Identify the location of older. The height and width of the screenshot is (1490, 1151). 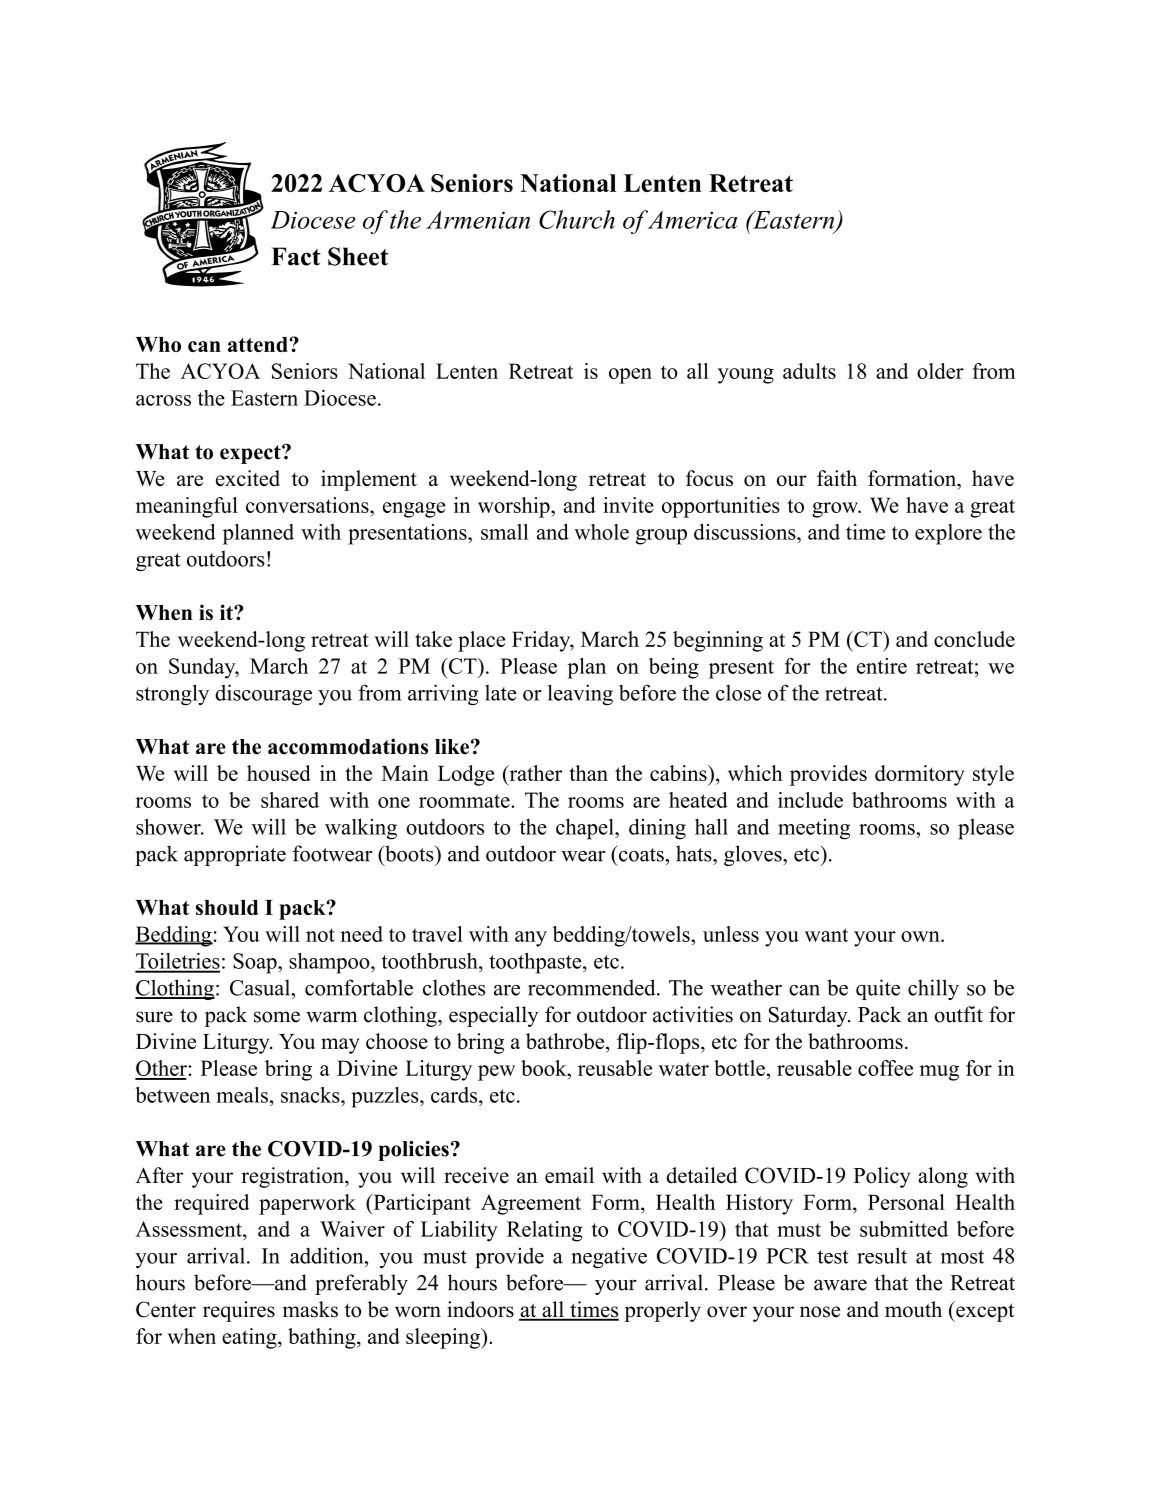
(940, 371).
